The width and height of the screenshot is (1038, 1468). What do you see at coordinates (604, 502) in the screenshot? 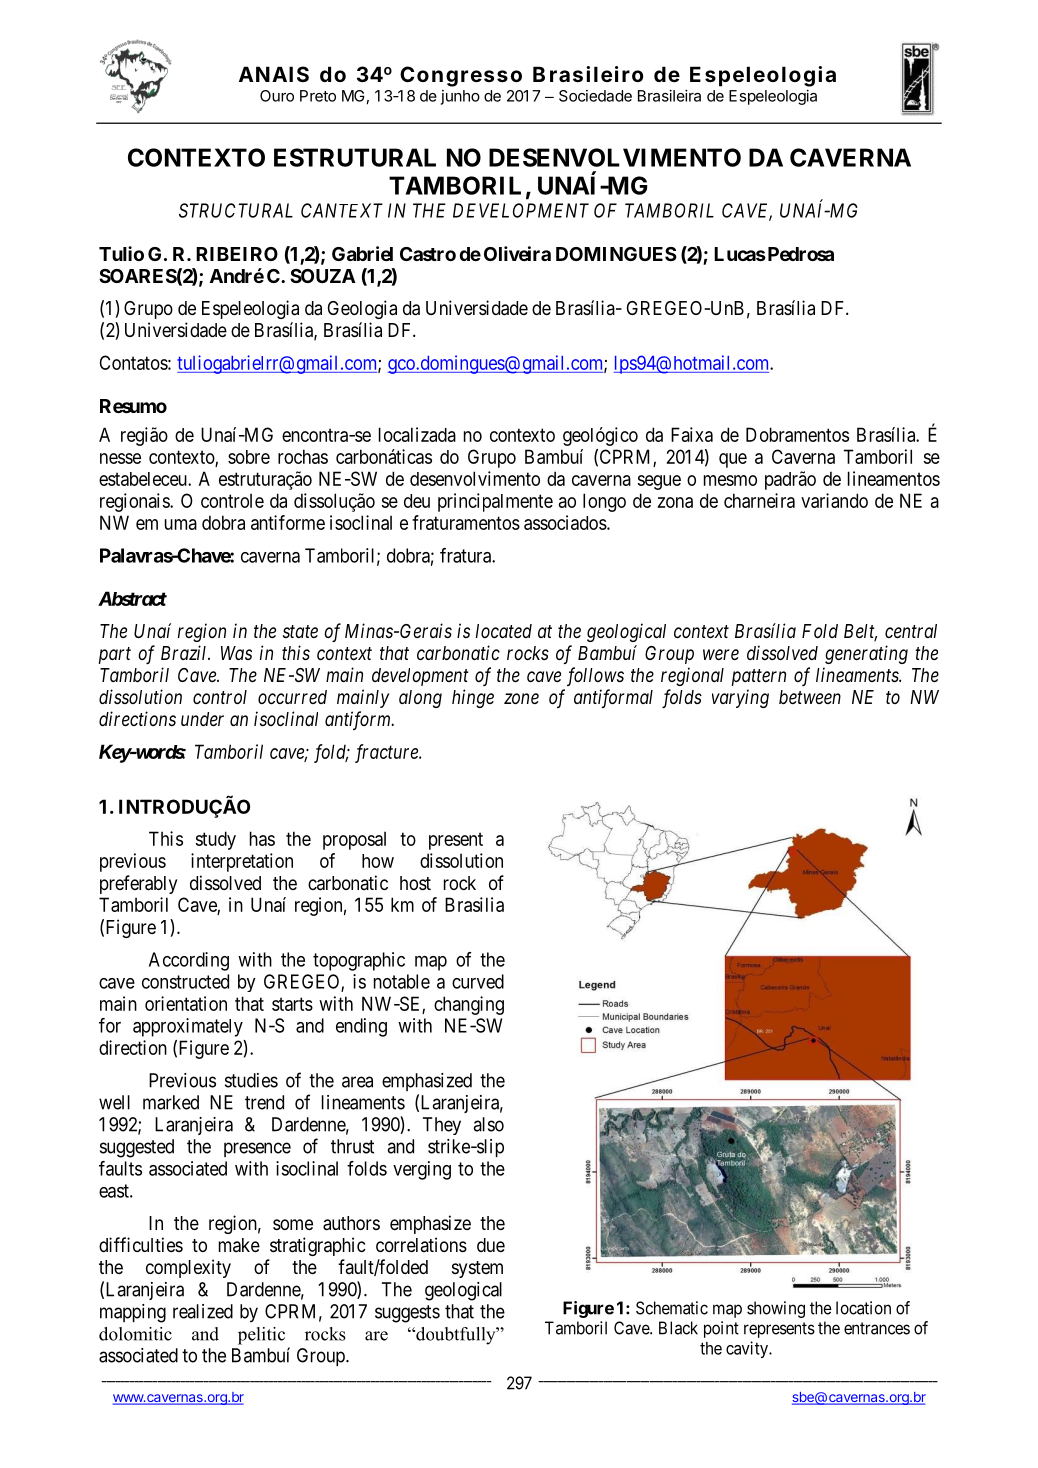
I see `longo` at bounding box center [604, 502].
